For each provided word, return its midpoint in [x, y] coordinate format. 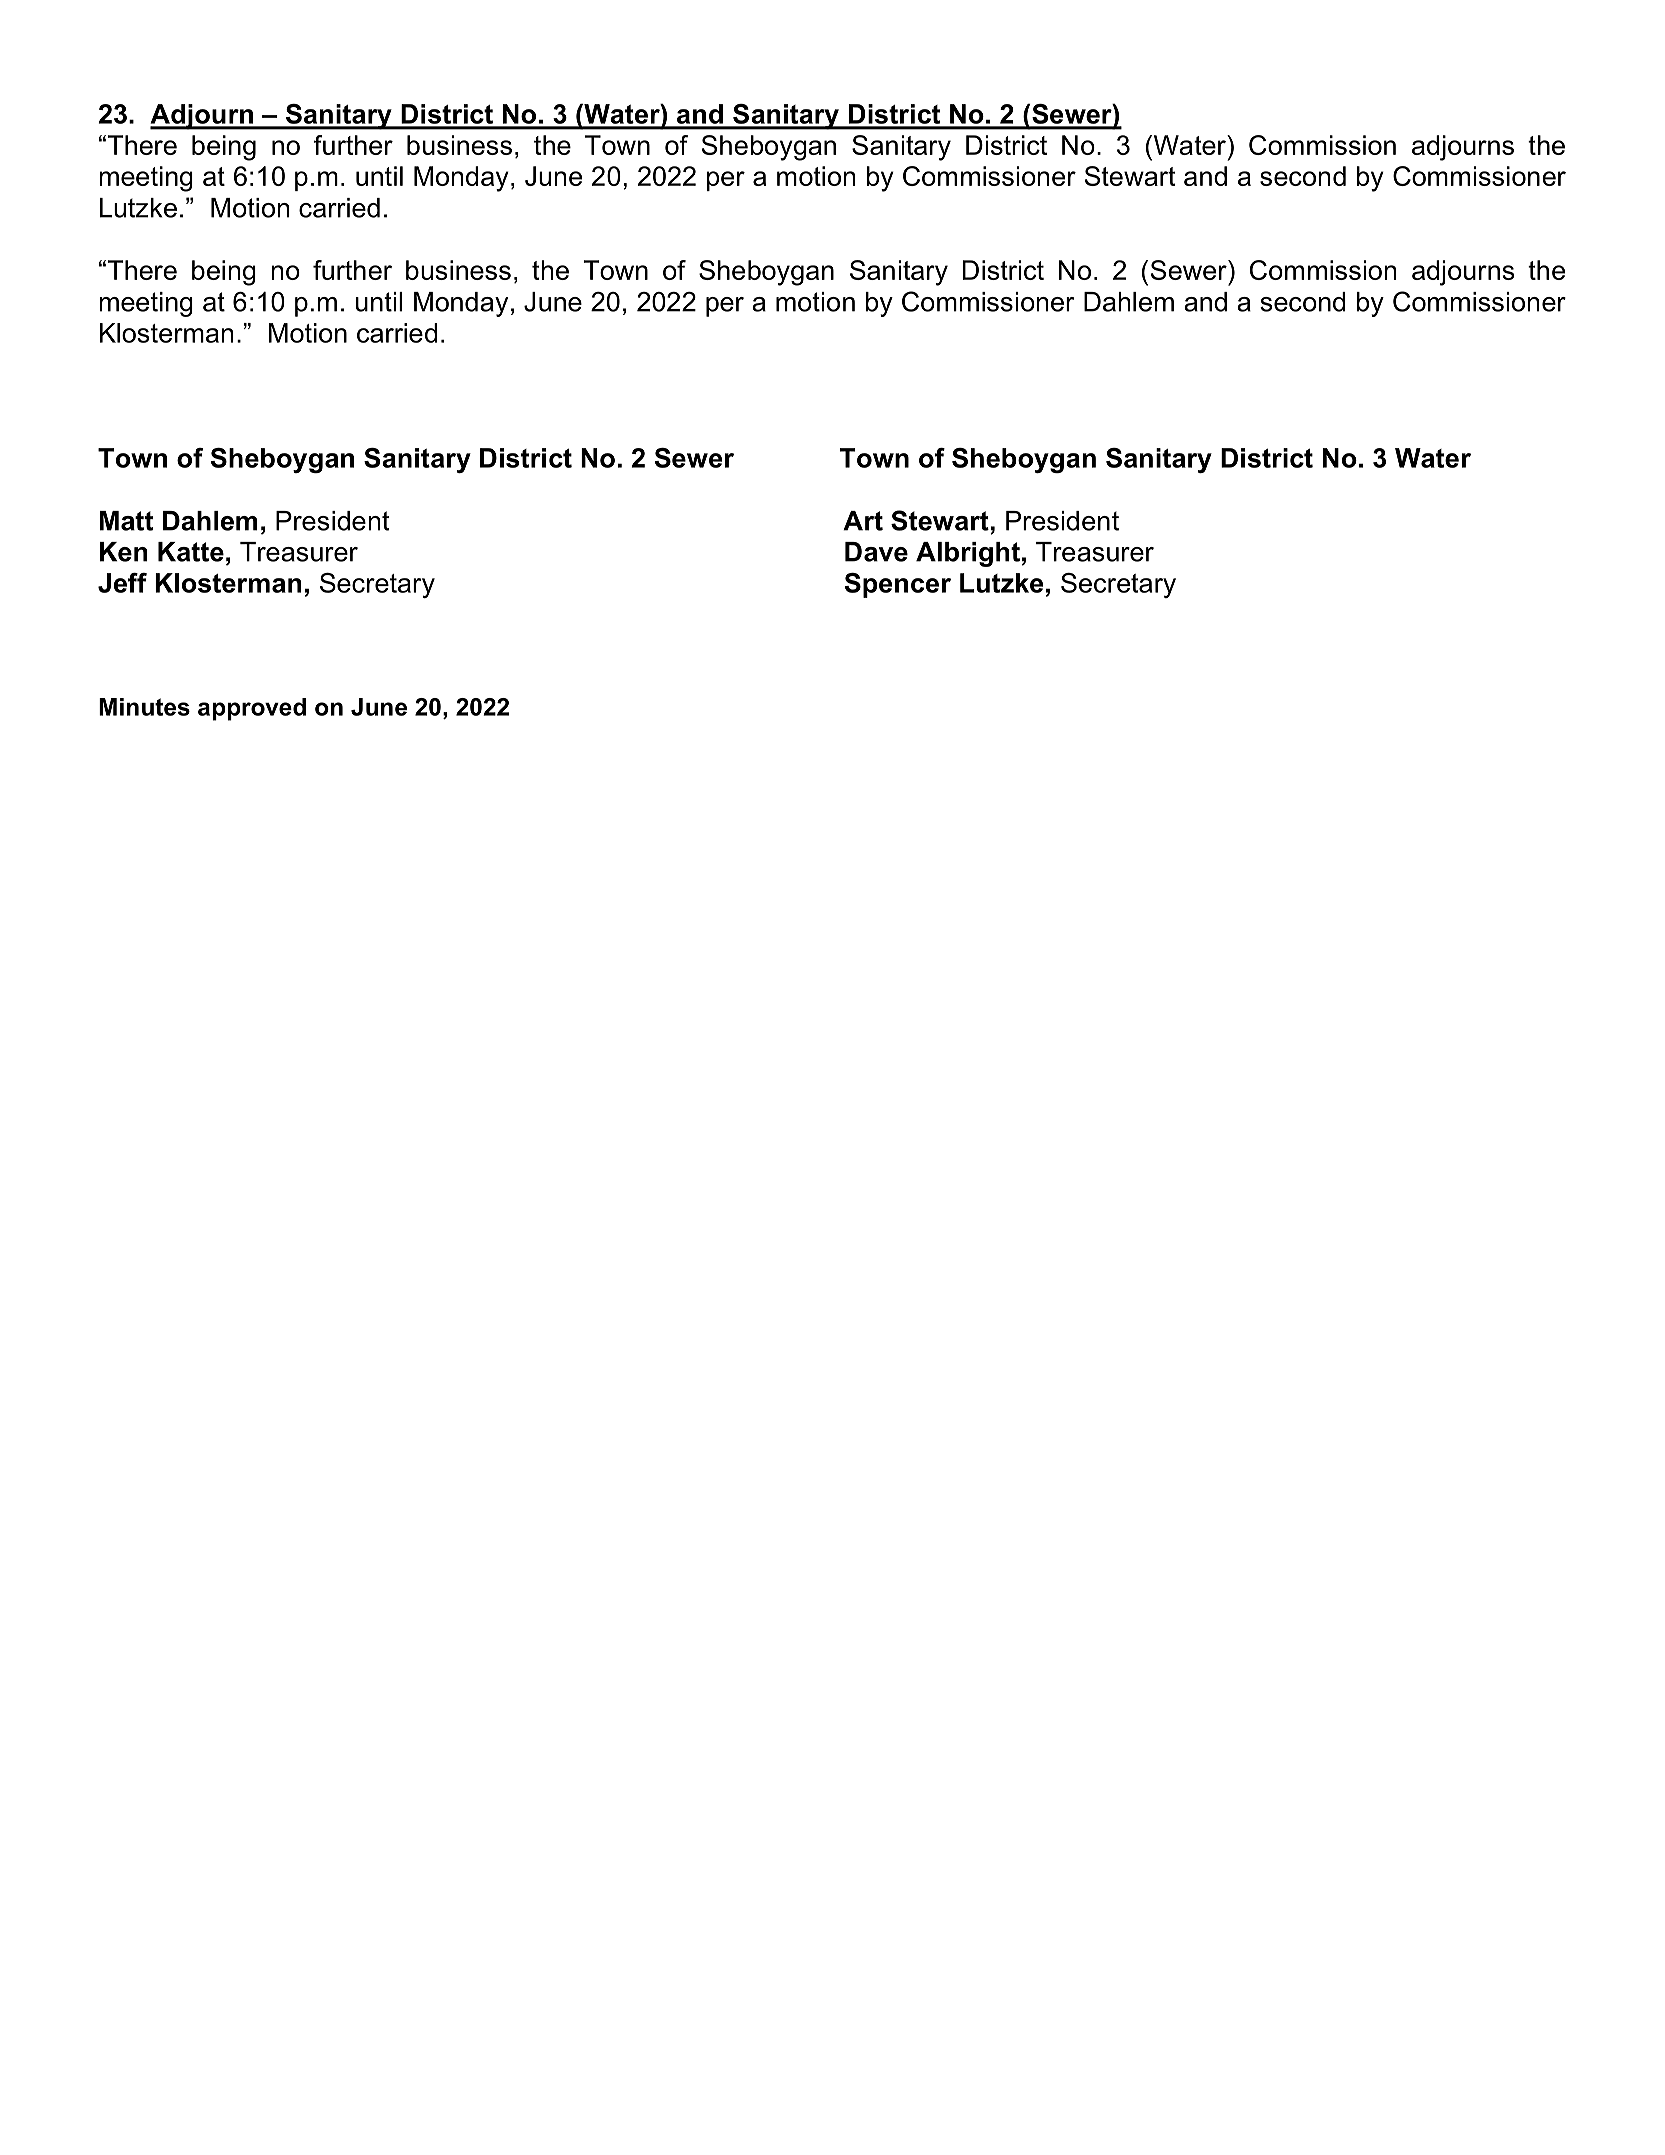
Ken [124, 552]
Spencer [898, 585]
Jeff [122, 583]
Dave [876, 552]
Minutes [144, 707]
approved [252, 709]
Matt [126, 521]
